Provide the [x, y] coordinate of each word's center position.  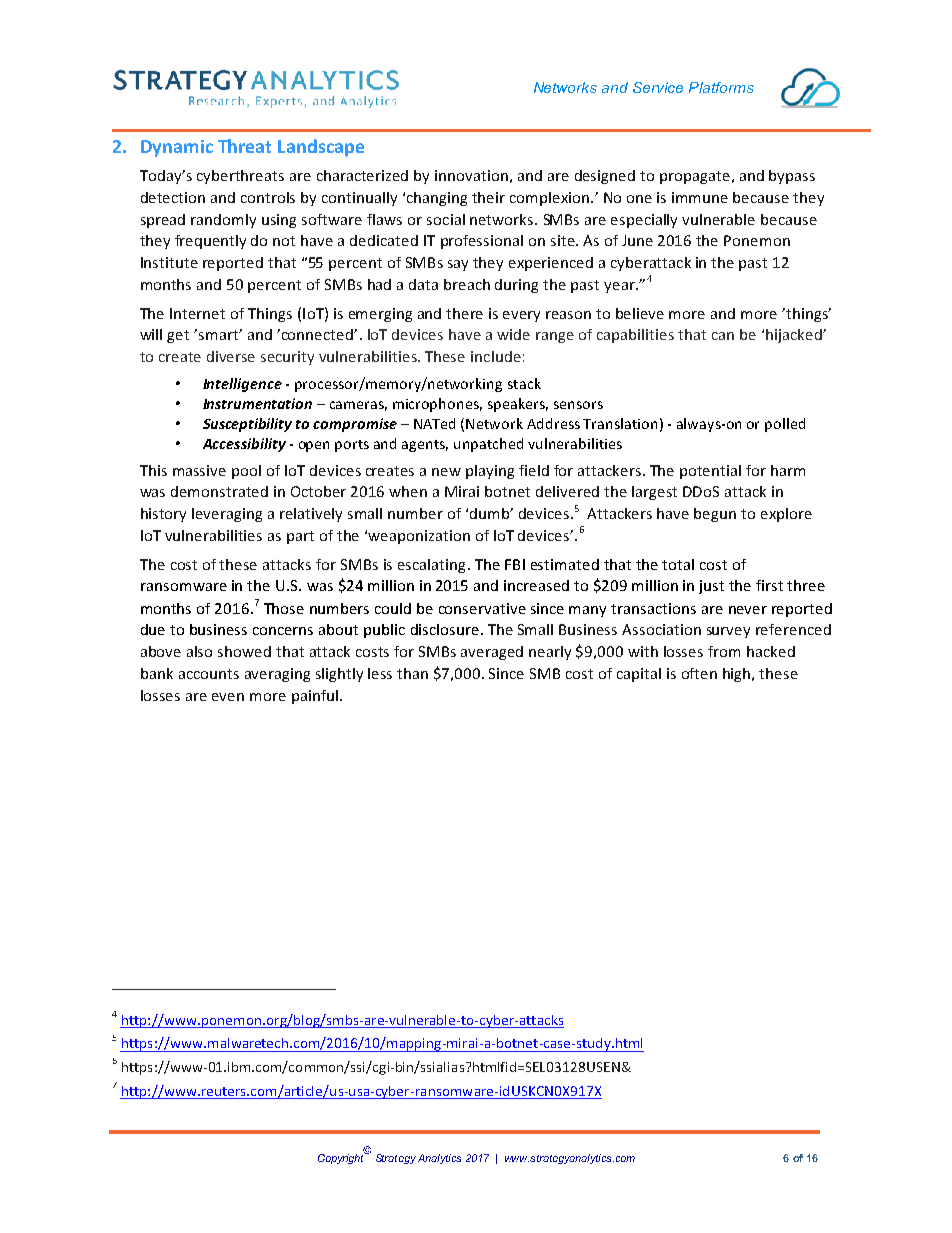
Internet [197, 313]
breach [467, 284]
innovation [471, 175]
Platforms [721, 87]
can [723, 336]
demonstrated [219, 491]
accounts [209, 674]
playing [490, 472]
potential [710, 472]
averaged [492, 653]
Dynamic [177, 148]
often [699, 673]
